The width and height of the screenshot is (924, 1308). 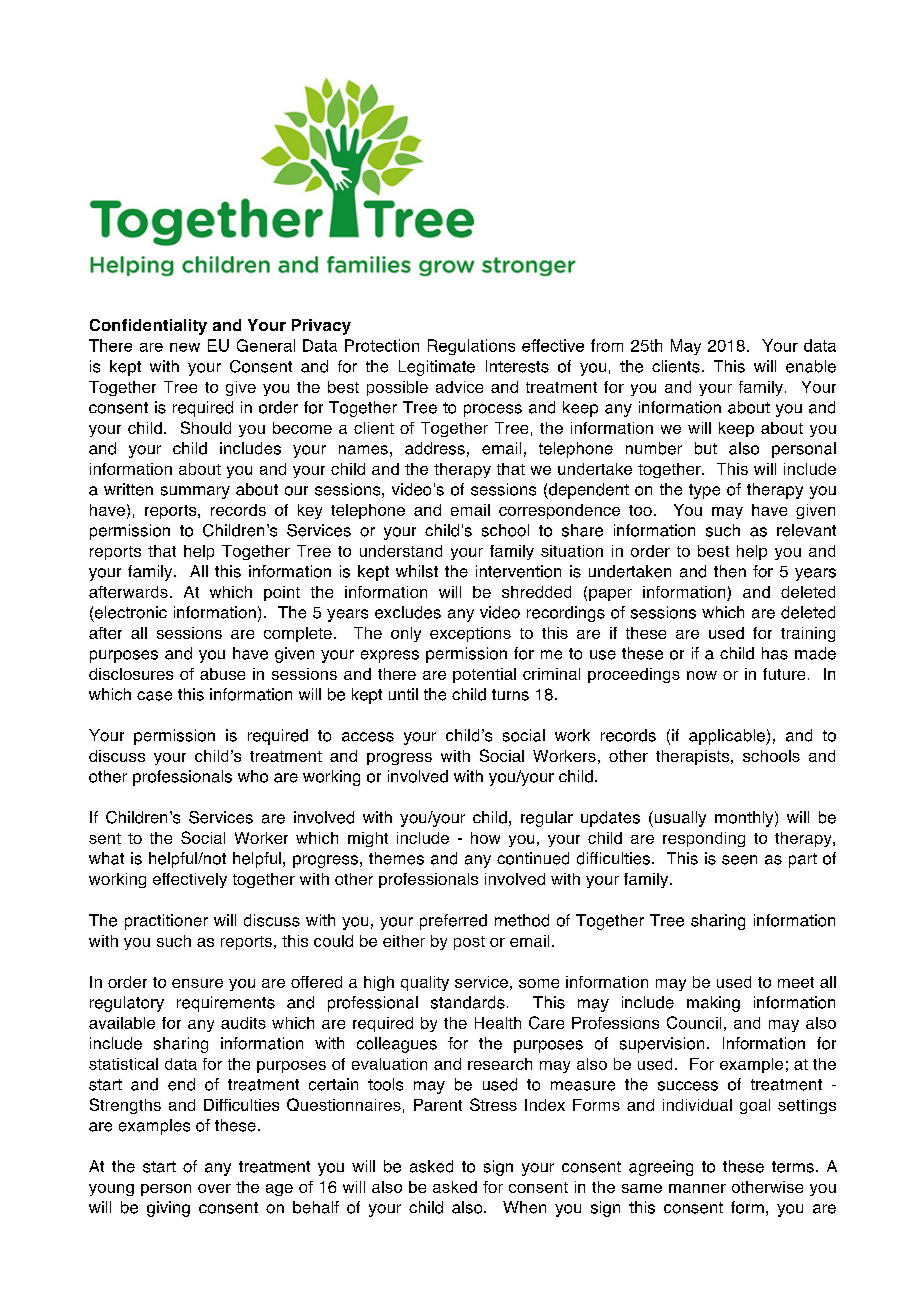 What do you see at coordinates (185, 347) in the screenshot?
I see `new` at bounding box center [185, 347].
